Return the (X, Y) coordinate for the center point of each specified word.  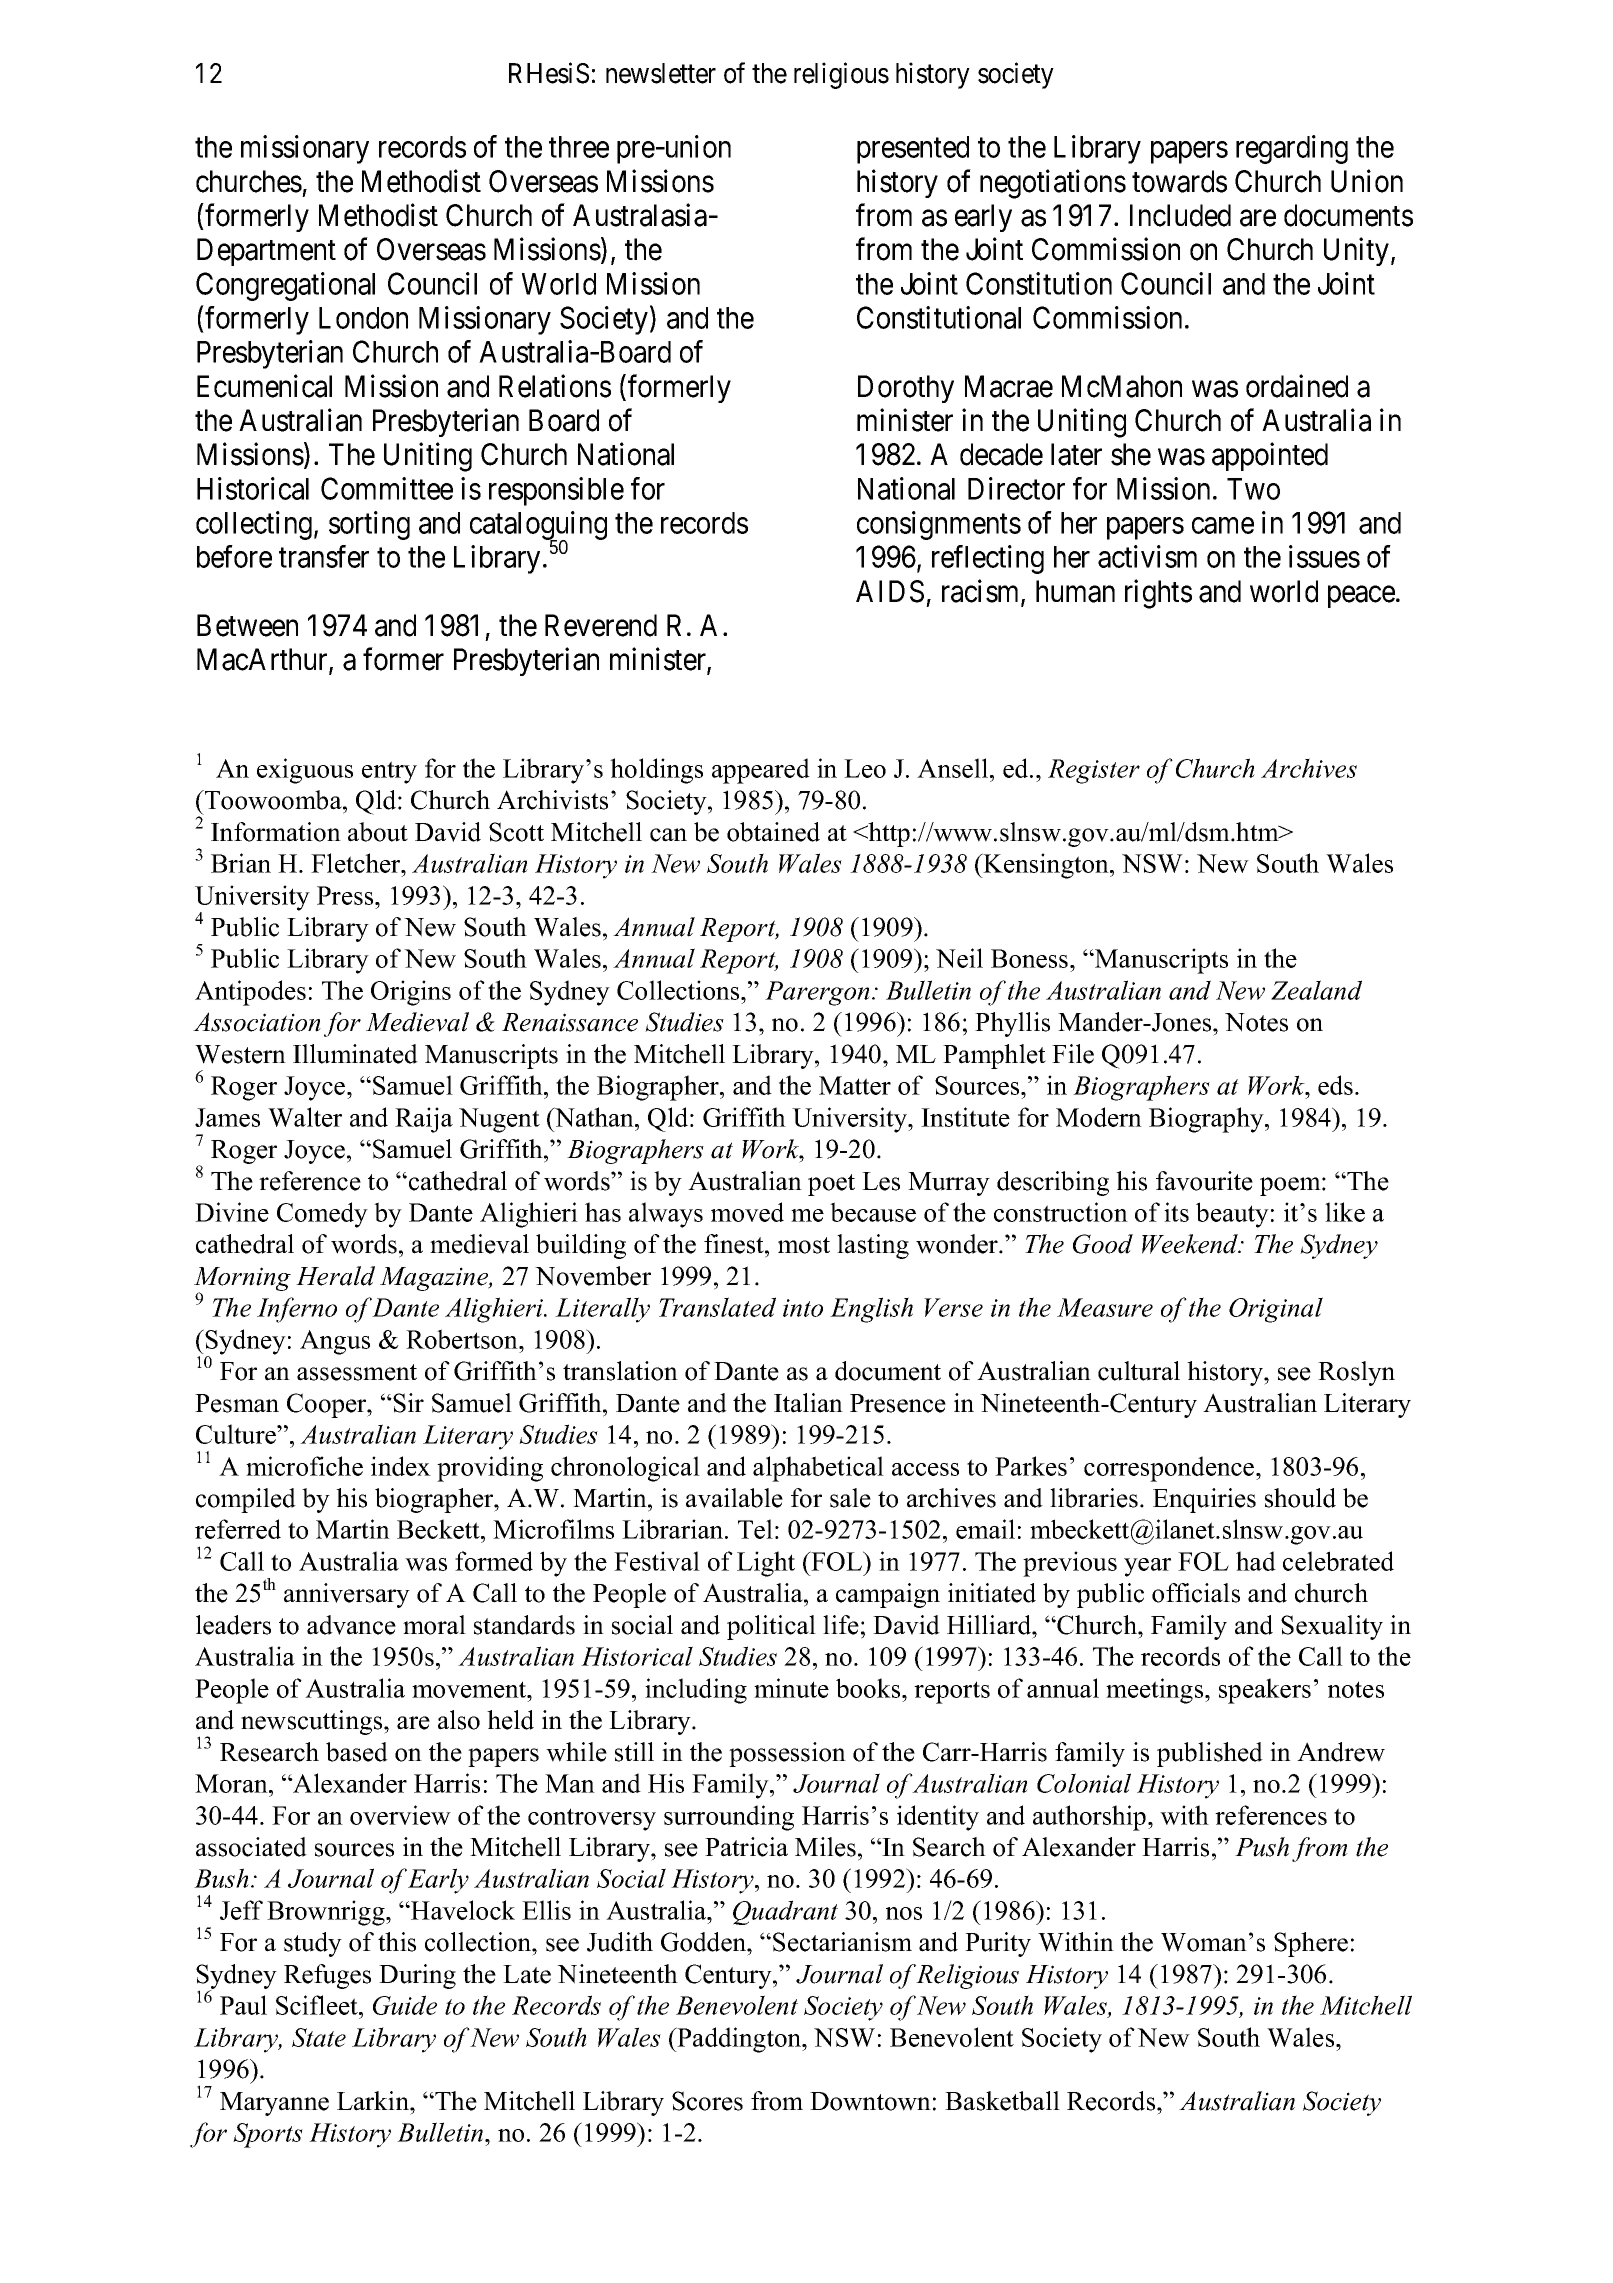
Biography (1207, 1120)
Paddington (739, 2040)
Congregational (285, 286)
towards (1179, 181)
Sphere (1311, 1944)
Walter (305, 1117)
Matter (855, 1085)
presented (913, 150)
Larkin (374, 2101)
